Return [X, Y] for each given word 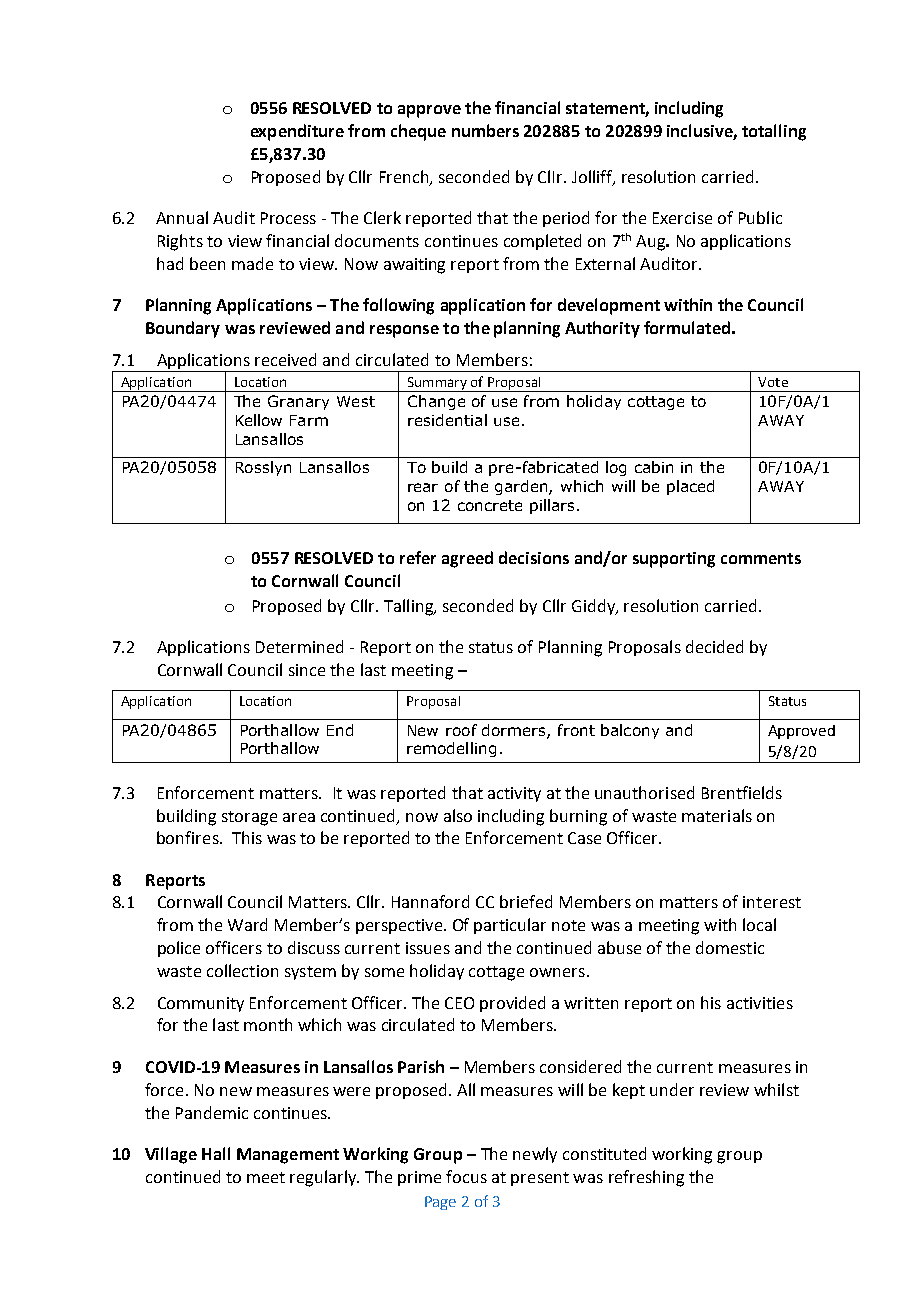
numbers [485, 130]
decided [714, 646]
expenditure [297, 132]
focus [466, 1176]
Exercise [682, 218]
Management [288, 1156]
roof [461, 730]
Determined [299, 646]
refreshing [646, 1178]
